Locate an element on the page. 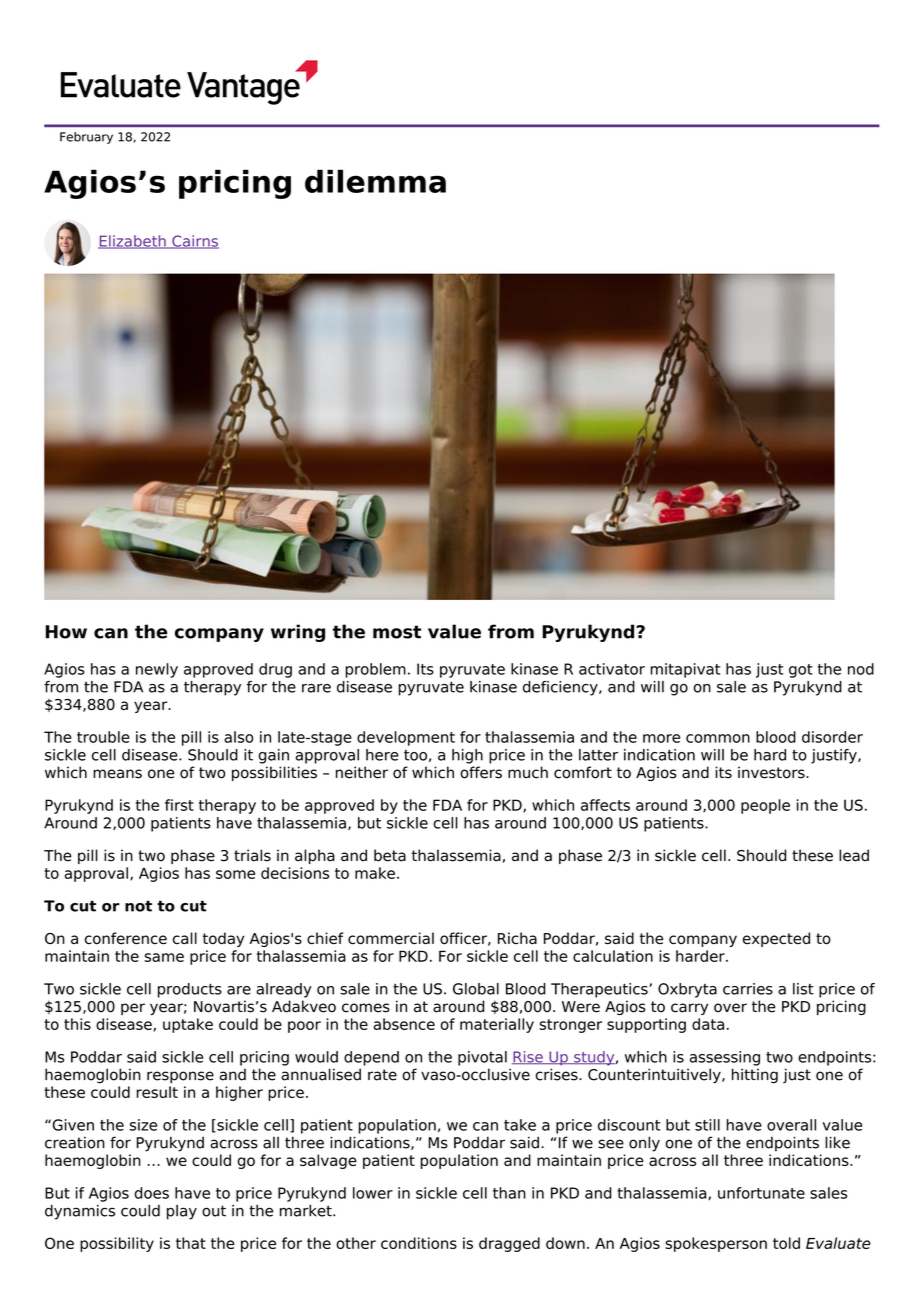 The image size is (924, 1308). Cairns is located at coordinates (194, 242).
